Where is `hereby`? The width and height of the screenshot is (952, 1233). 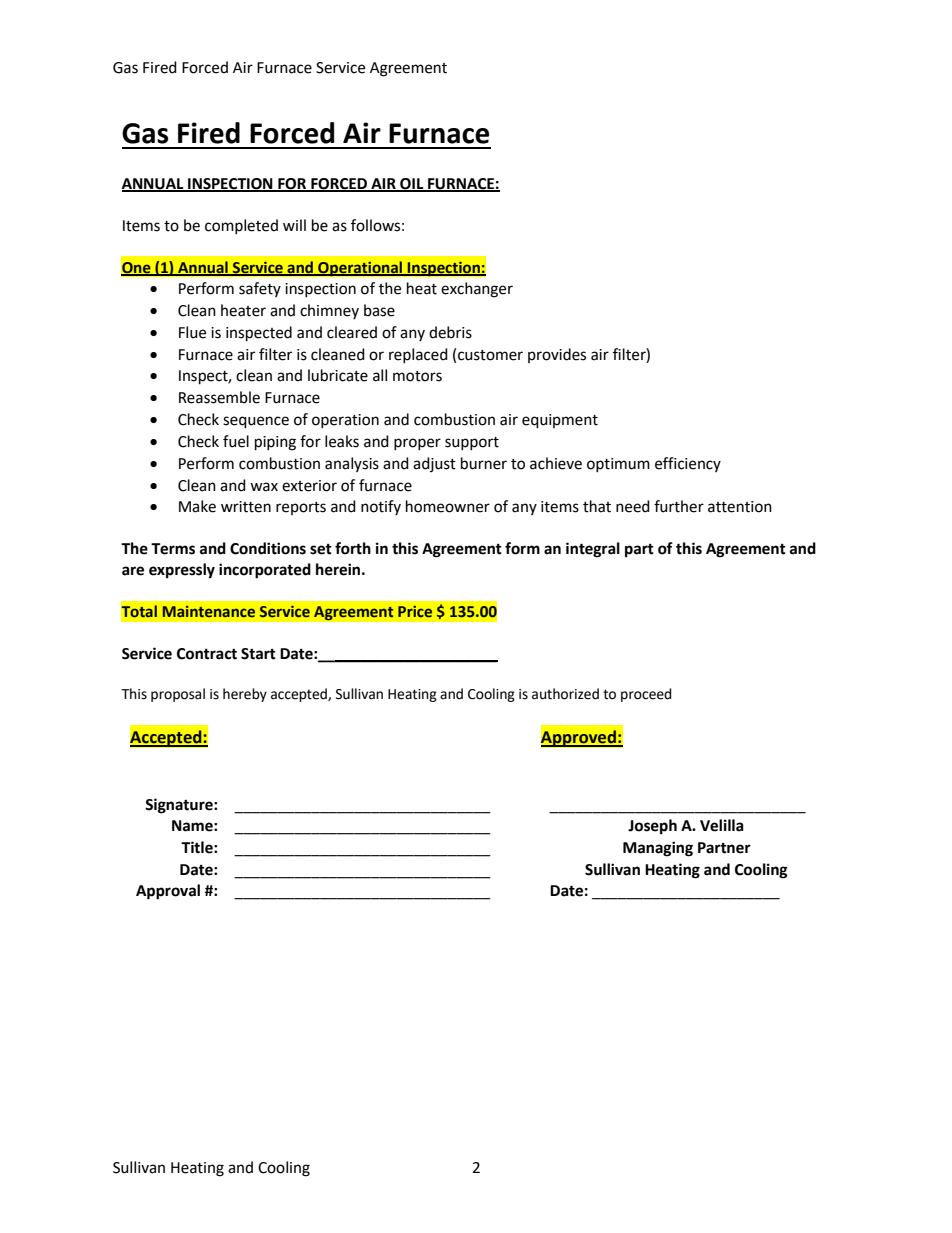 hereby is located at coordinates (245, 695).
